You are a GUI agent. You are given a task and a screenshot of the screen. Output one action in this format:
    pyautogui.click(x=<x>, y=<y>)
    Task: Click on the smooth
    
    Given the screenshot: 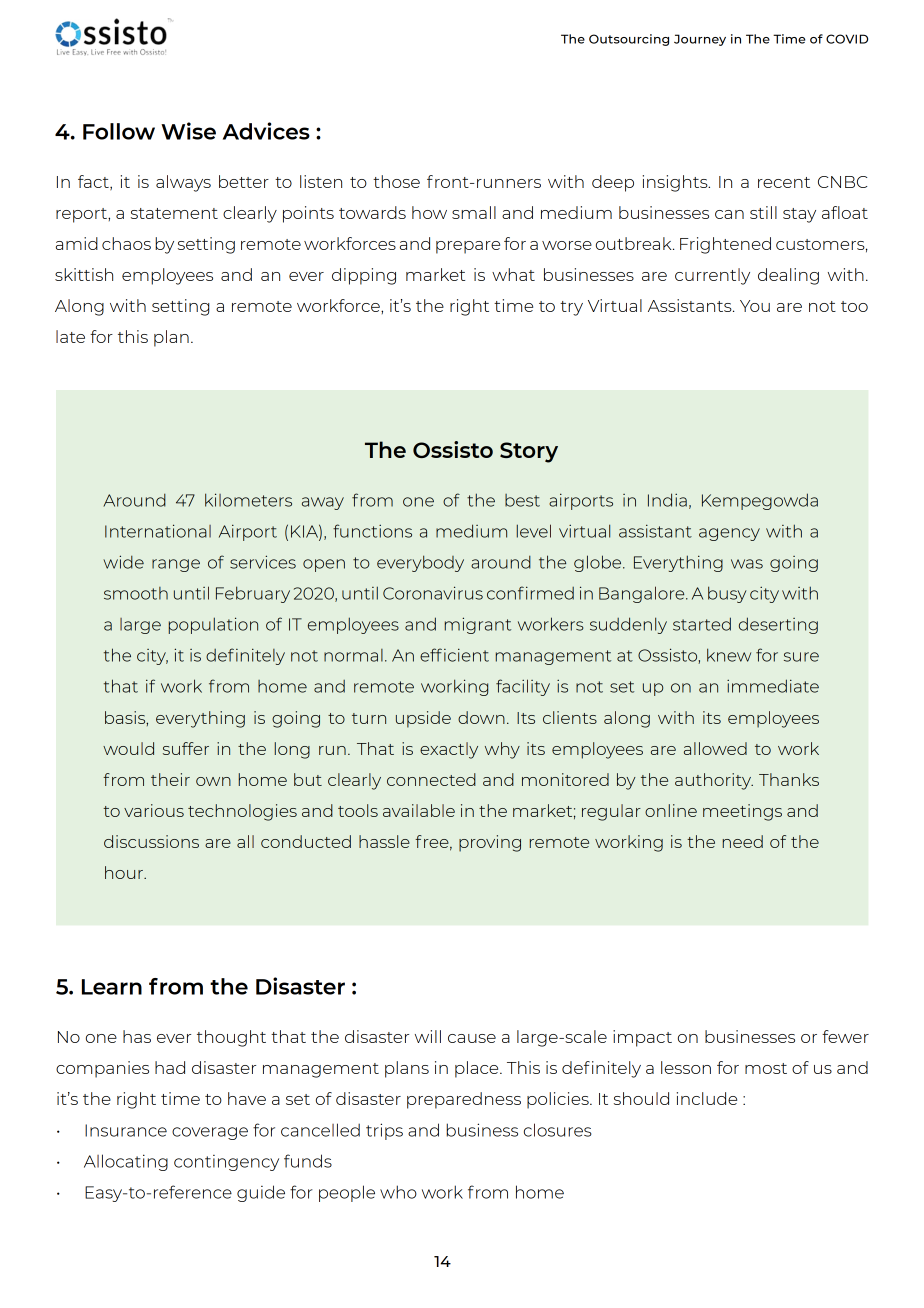 What is the action you would take?
    pyautogui.click(x=136, y=593)
